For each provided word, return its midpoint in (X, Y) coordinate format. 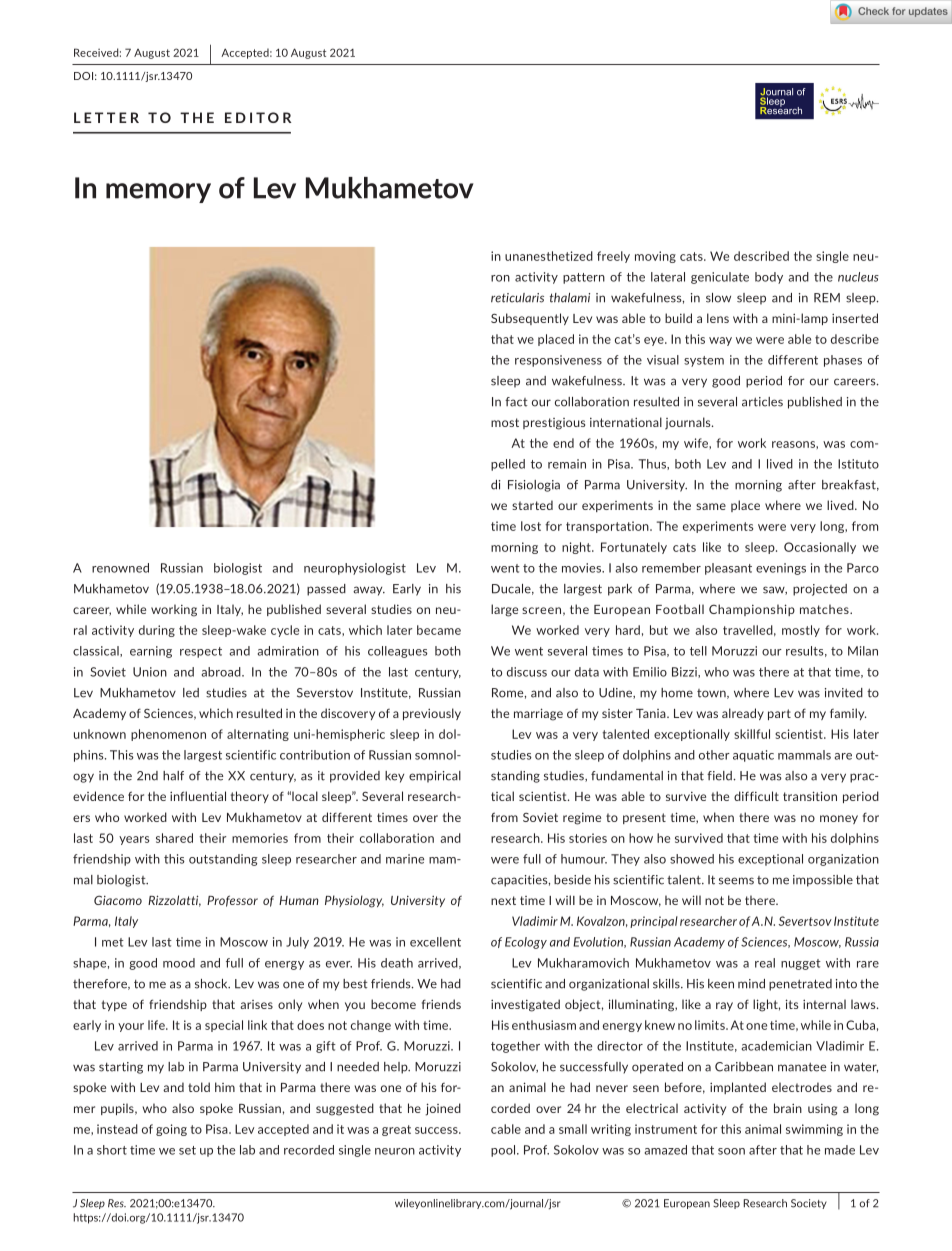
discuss (527, 672)
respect (201, 652)
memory (158, 193)
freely (613, 257)
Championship (752, 610)
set (187, 1150)
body (769, 278)
